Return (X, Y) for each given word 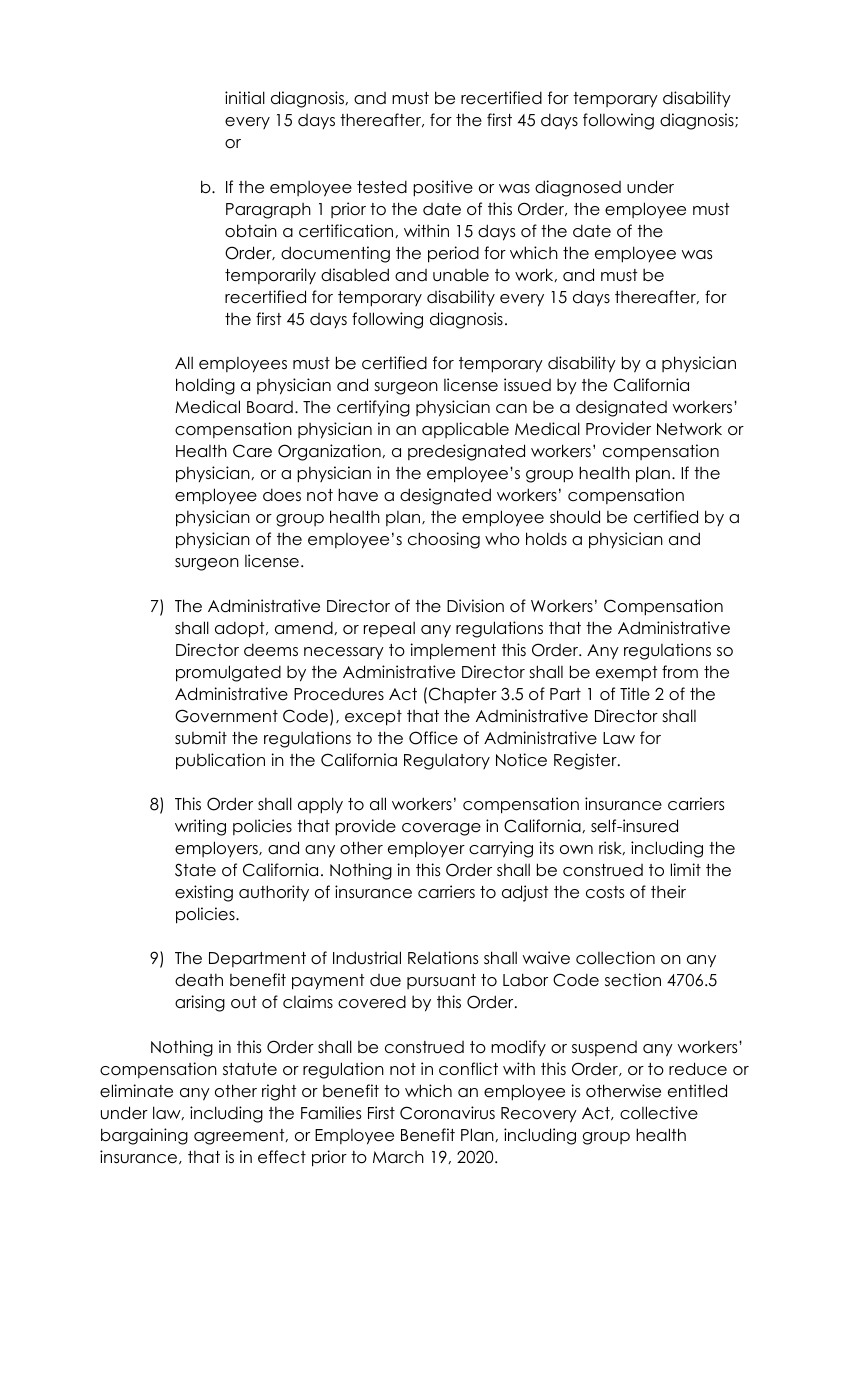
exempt (626, 674)
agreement (240, 1137)
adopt (241, 629)
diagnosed (578, 188)
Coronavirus (447, 1113)
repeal (389, 629)
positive (443, 188)
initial (245, 98)
